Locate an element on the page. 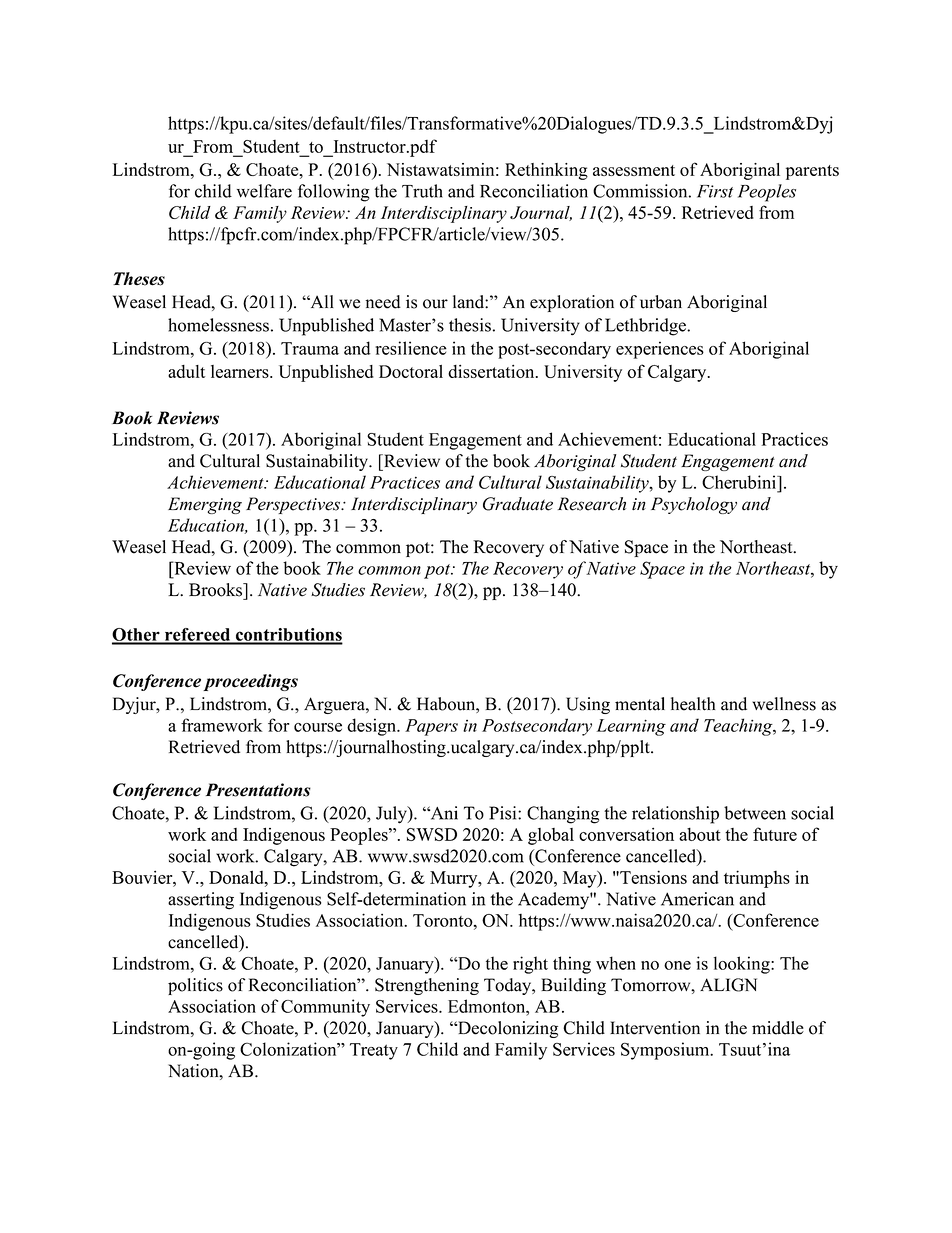  Brooks is located at coordinates (216, 590).
